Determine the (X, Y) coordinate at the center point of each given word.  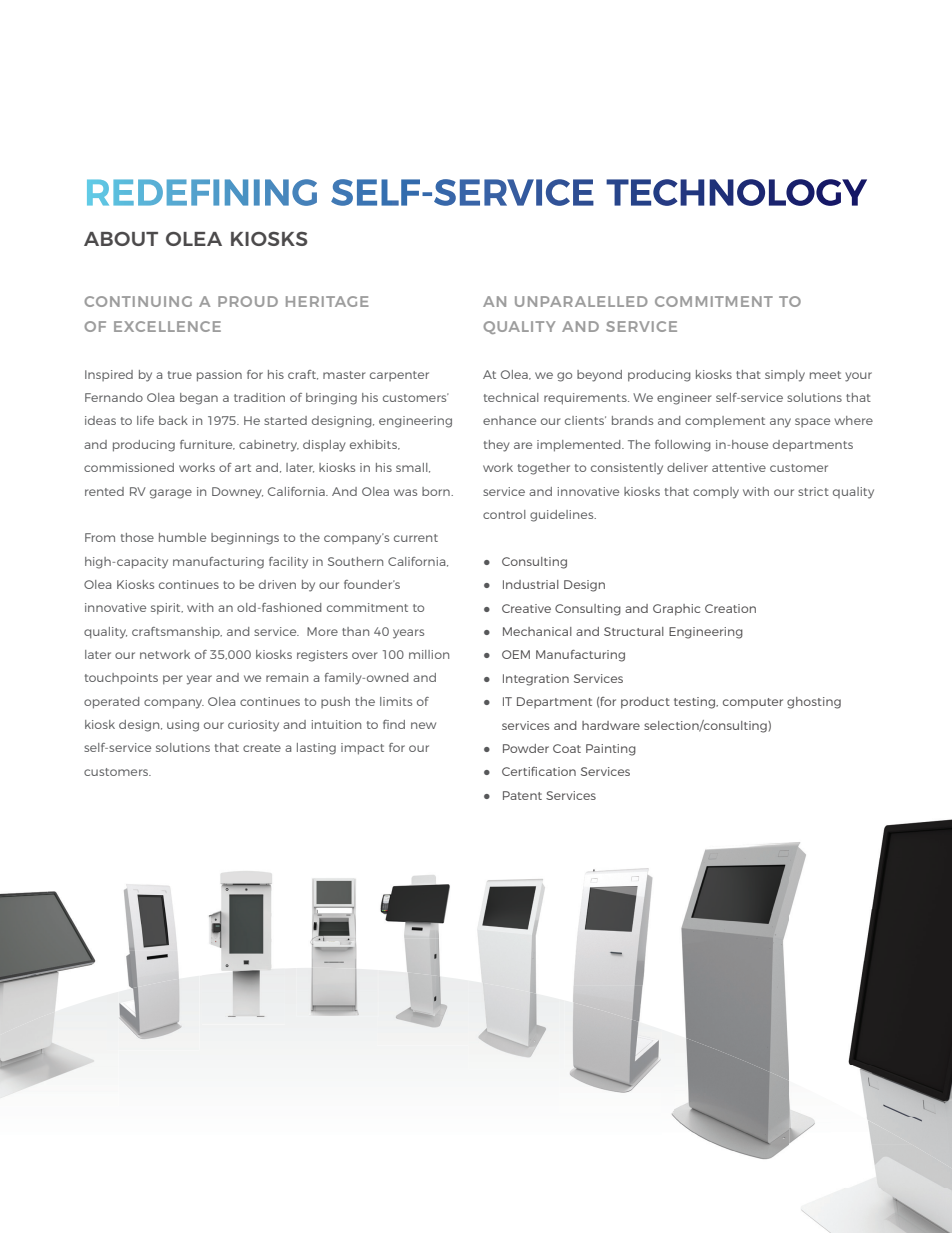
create (262, 748)
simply (785, 376)
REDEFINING (202, 192)
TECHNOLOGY (736, 192)
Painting (611, 750)
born (437, 491)
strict (813, 491)
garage (171, 494)
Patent (522, 795)
